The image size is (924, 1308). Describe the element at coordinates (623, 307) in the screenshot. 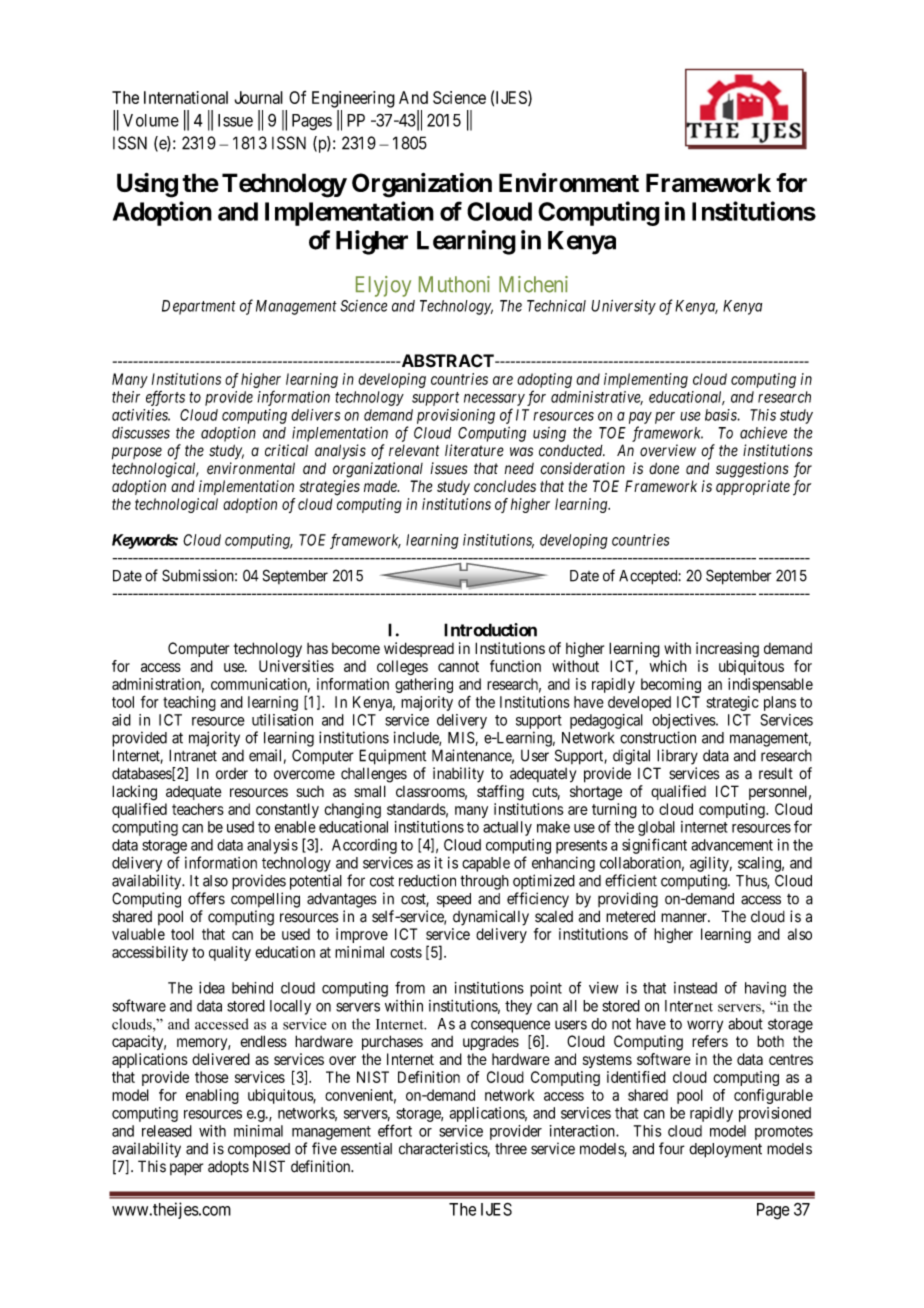

I see `University` at that location.
